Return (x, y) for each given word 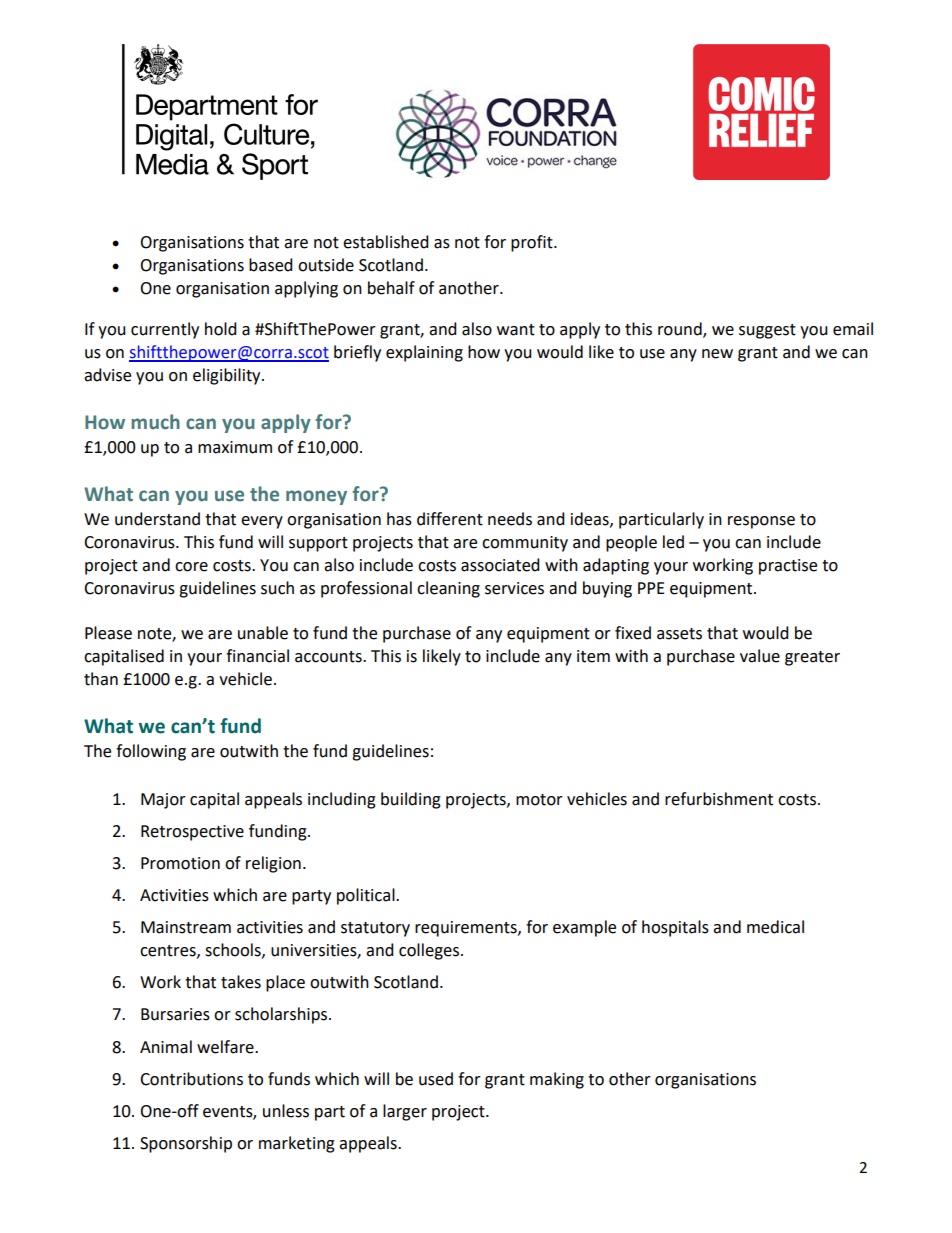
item (593, 656)
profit (533, 243)
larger (405, 1112)
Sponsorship (186, 1144)
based (271, 265)
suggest (767, 331)
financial (257, 656)
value (760, 656)
